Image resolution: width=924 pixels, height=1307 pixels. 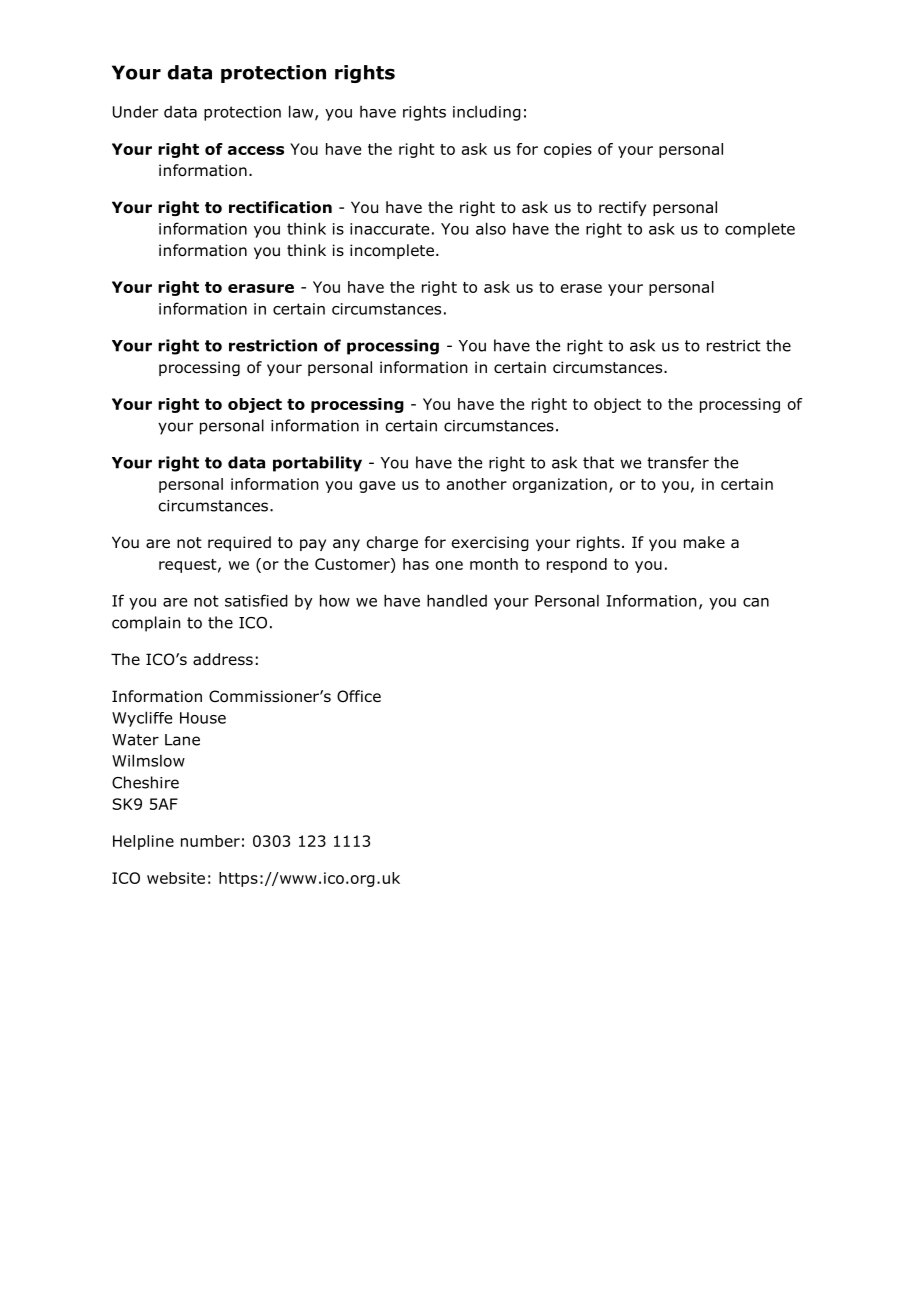 What do you see at coordinates (256, 600) in the screenshot?
I see `satisfied` at bounding box center [256, 600].
